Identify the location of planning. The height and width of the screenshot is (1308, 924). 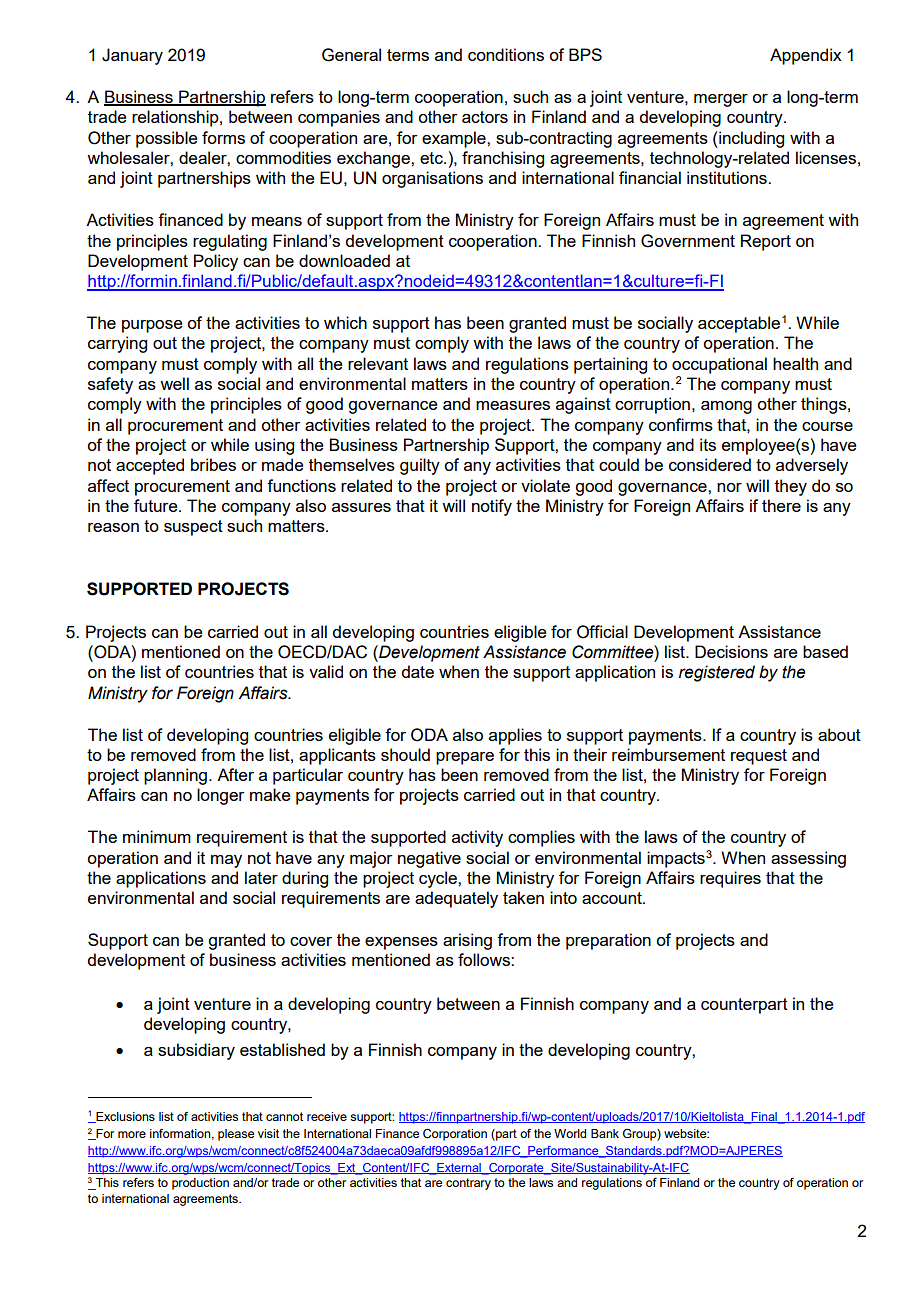
(175, 776).
